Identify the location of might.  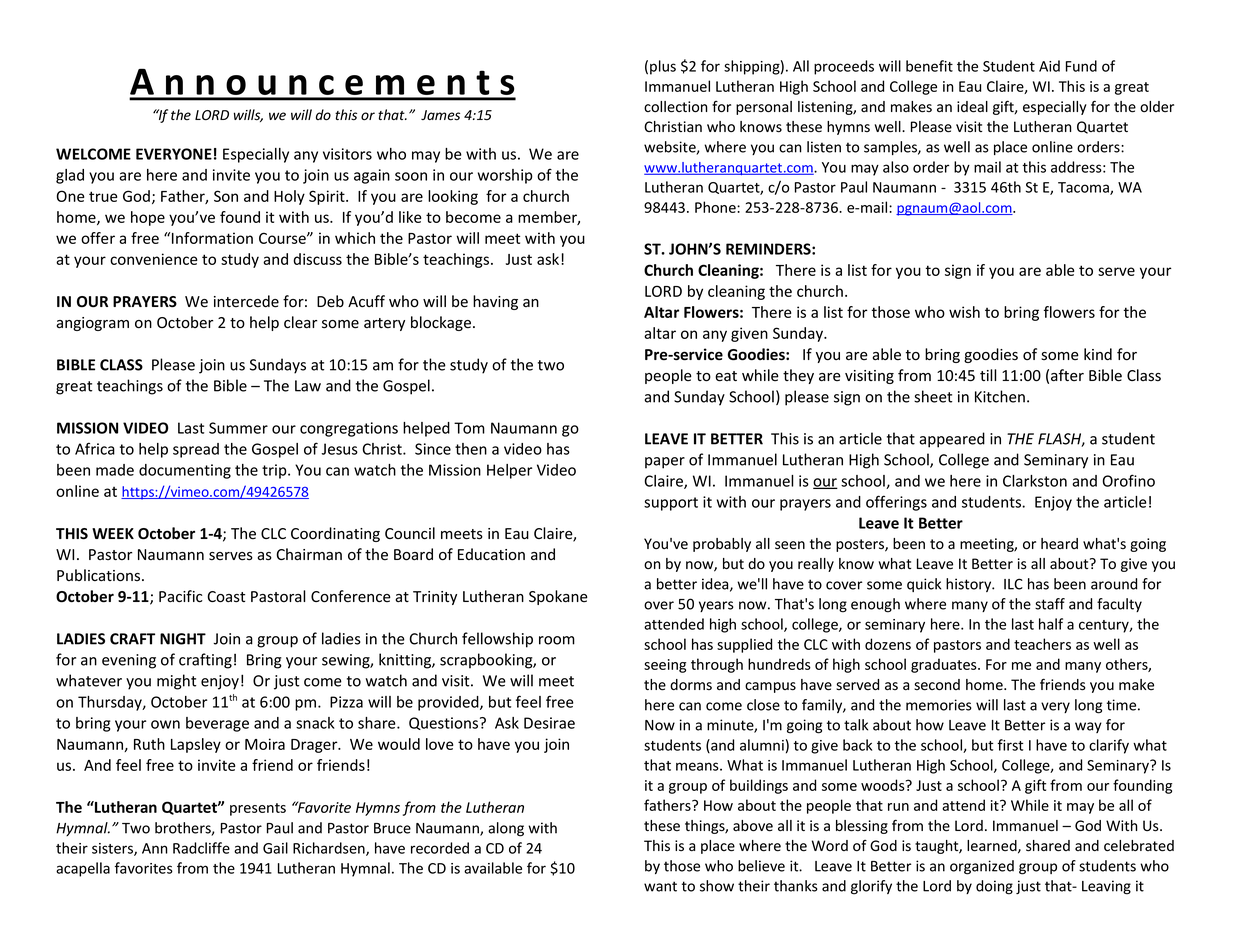
(176, 682).
